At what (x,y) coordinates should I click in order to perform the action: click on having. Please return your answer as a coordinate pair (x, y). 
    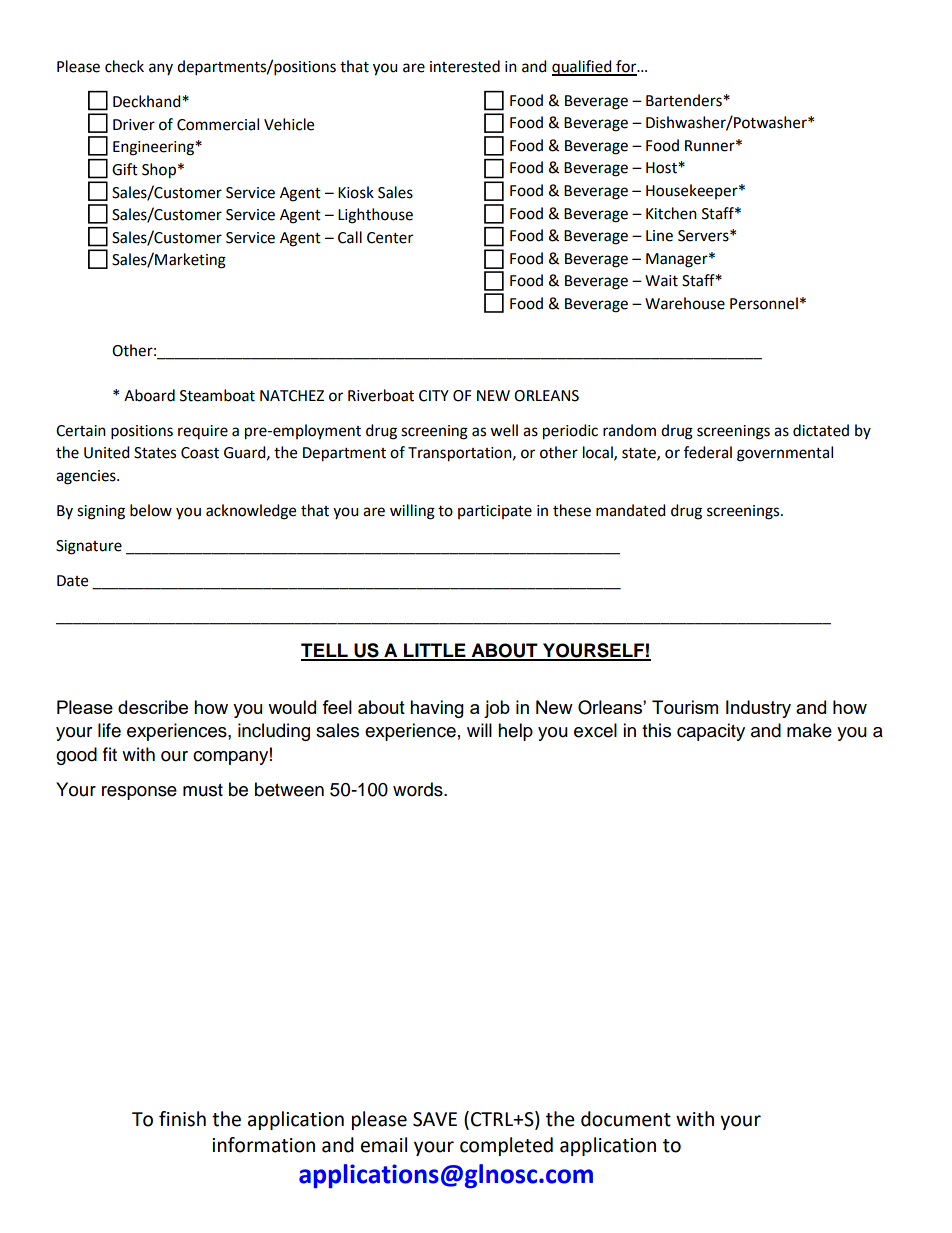
    Looking at the image, I should click on (437, 709).
